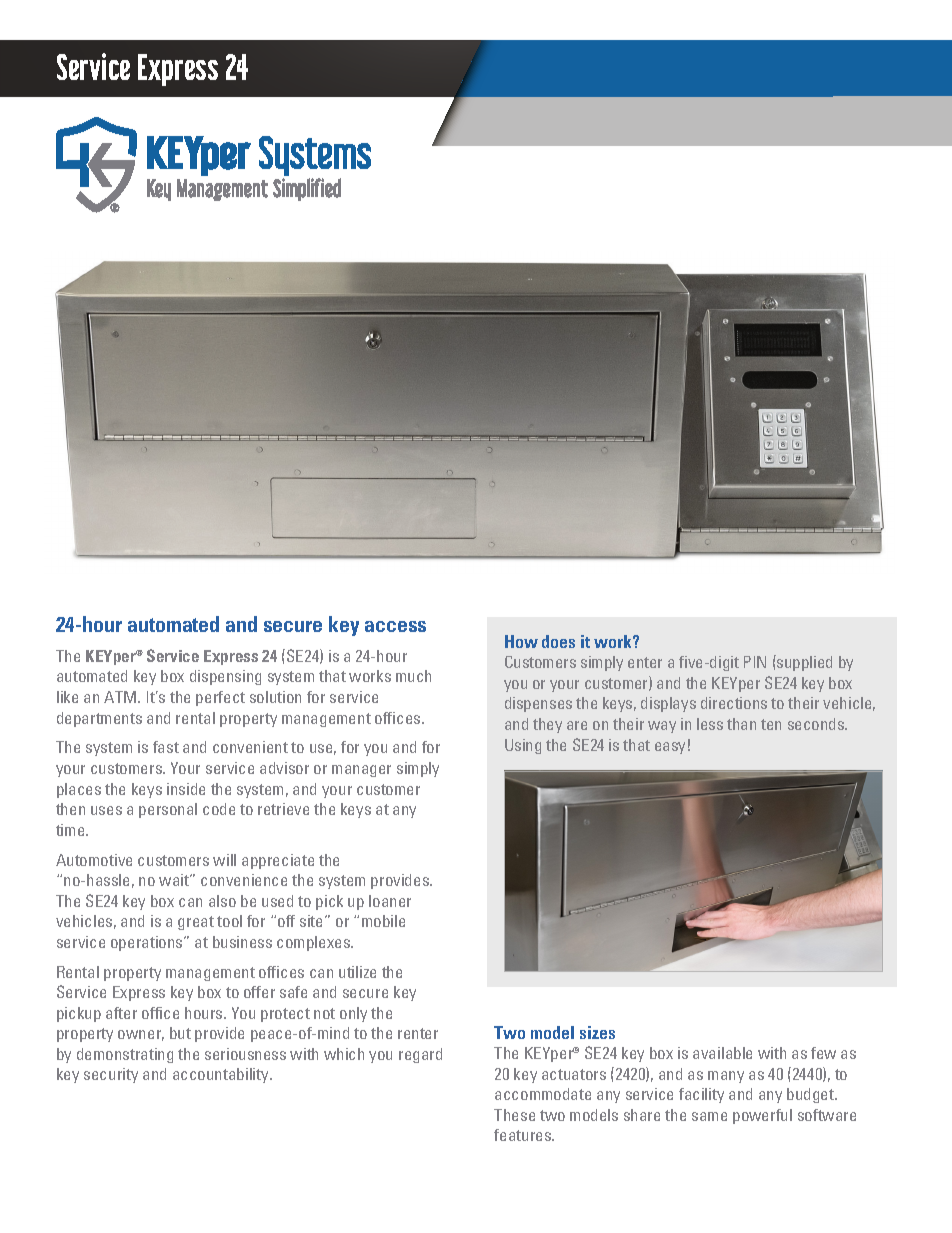 This screenshot has height=1233, width=952. Describe the element at coordinates (755, 662) in the screenshot. I see `PIN` at that location.
